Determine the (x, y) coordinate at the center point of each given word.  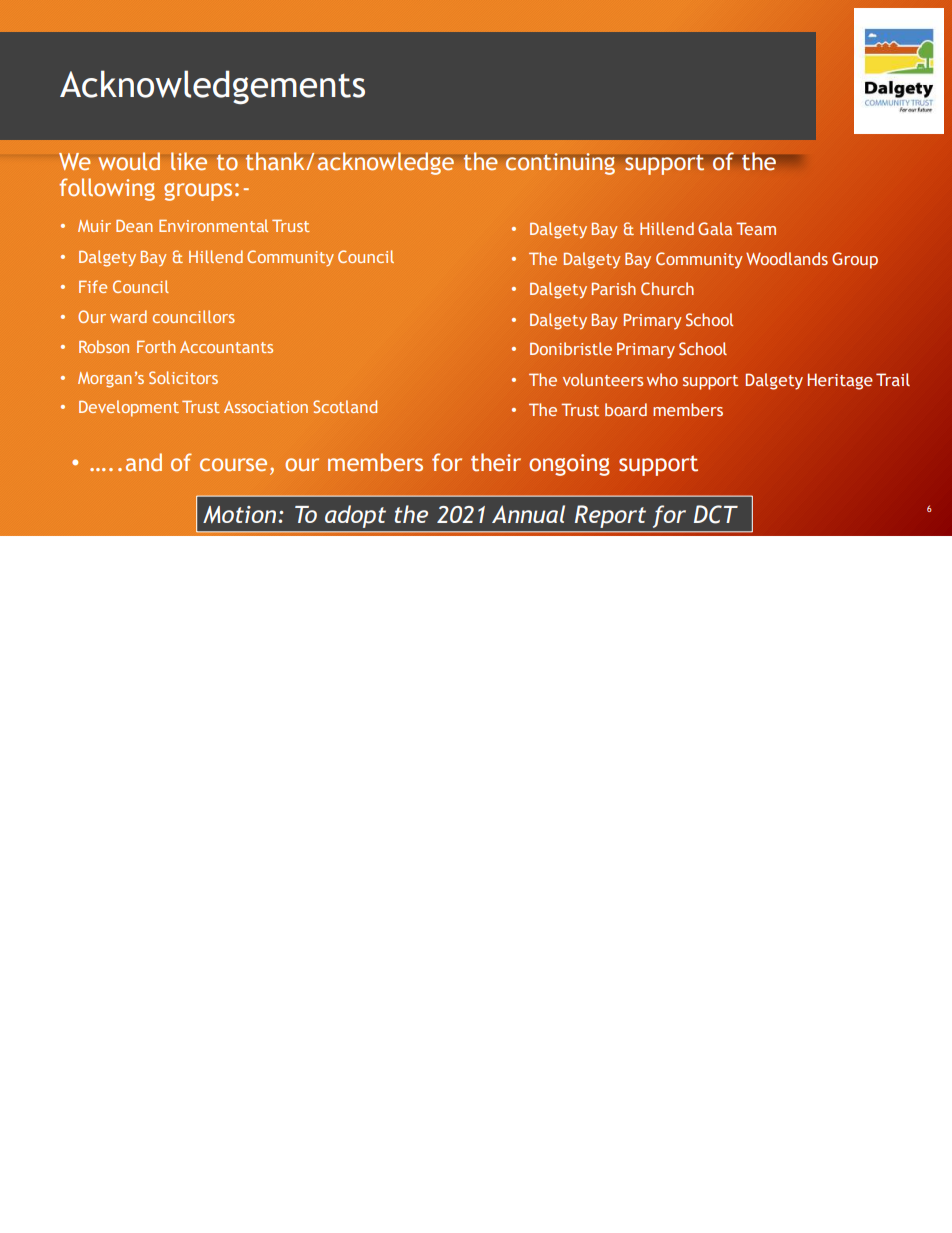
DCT (716, 514)
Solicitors (183, 377)
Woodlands (787, 258)
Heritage (840, 381)
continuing (562, 164)
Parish (614, 288)
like (189, 161)
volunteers (603, 379)
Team (756, 228)
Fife (93, 286)
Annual (528, 514)
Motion (241, 514)
